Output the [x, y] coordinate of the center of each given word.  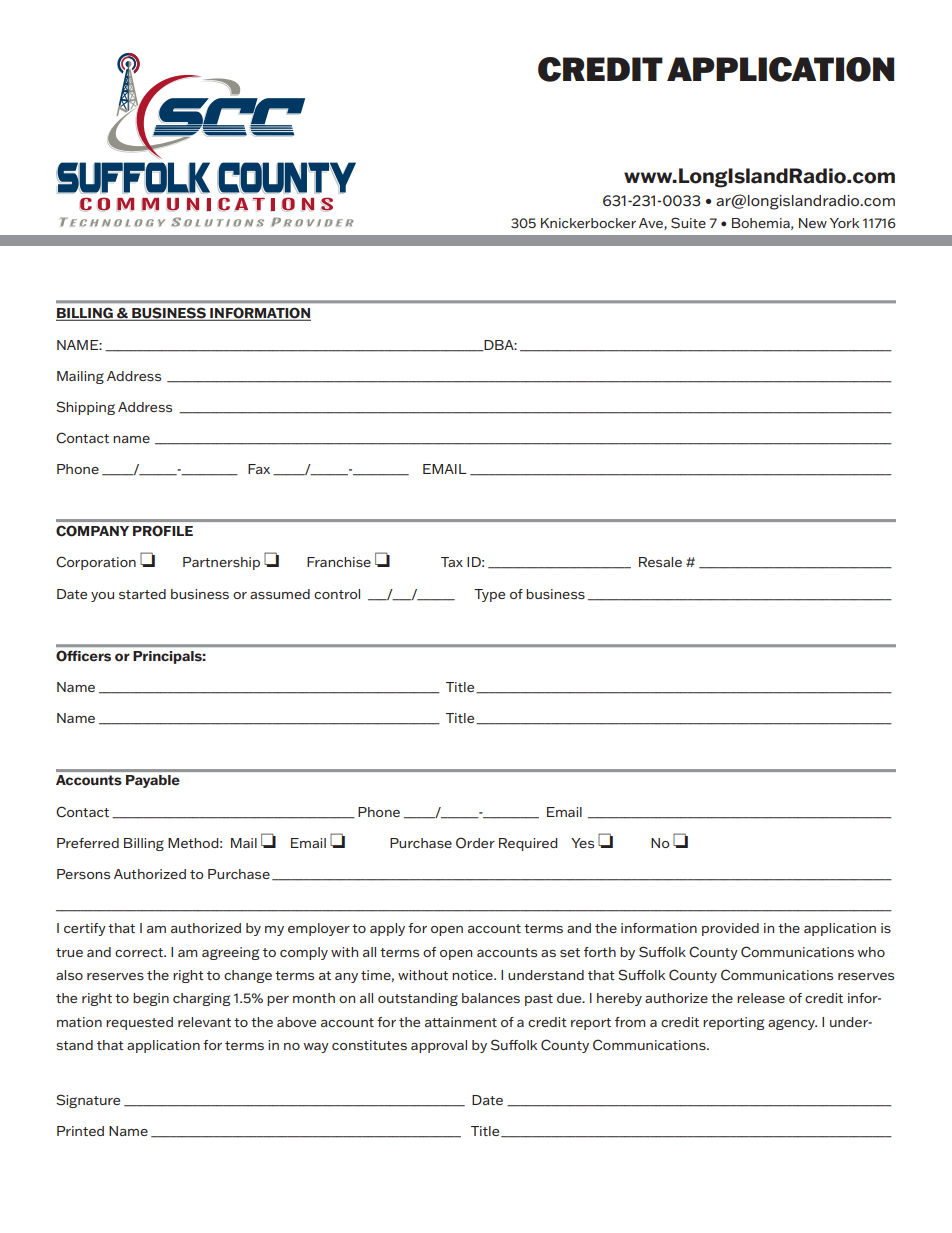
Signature [88, 1101]
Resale [660, 562]
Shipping [85, 408]
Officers [83, 656]
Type [489, 595]
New [813, 223]
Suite [688, 223]
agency [792, 1024]
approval [439, 1046]
